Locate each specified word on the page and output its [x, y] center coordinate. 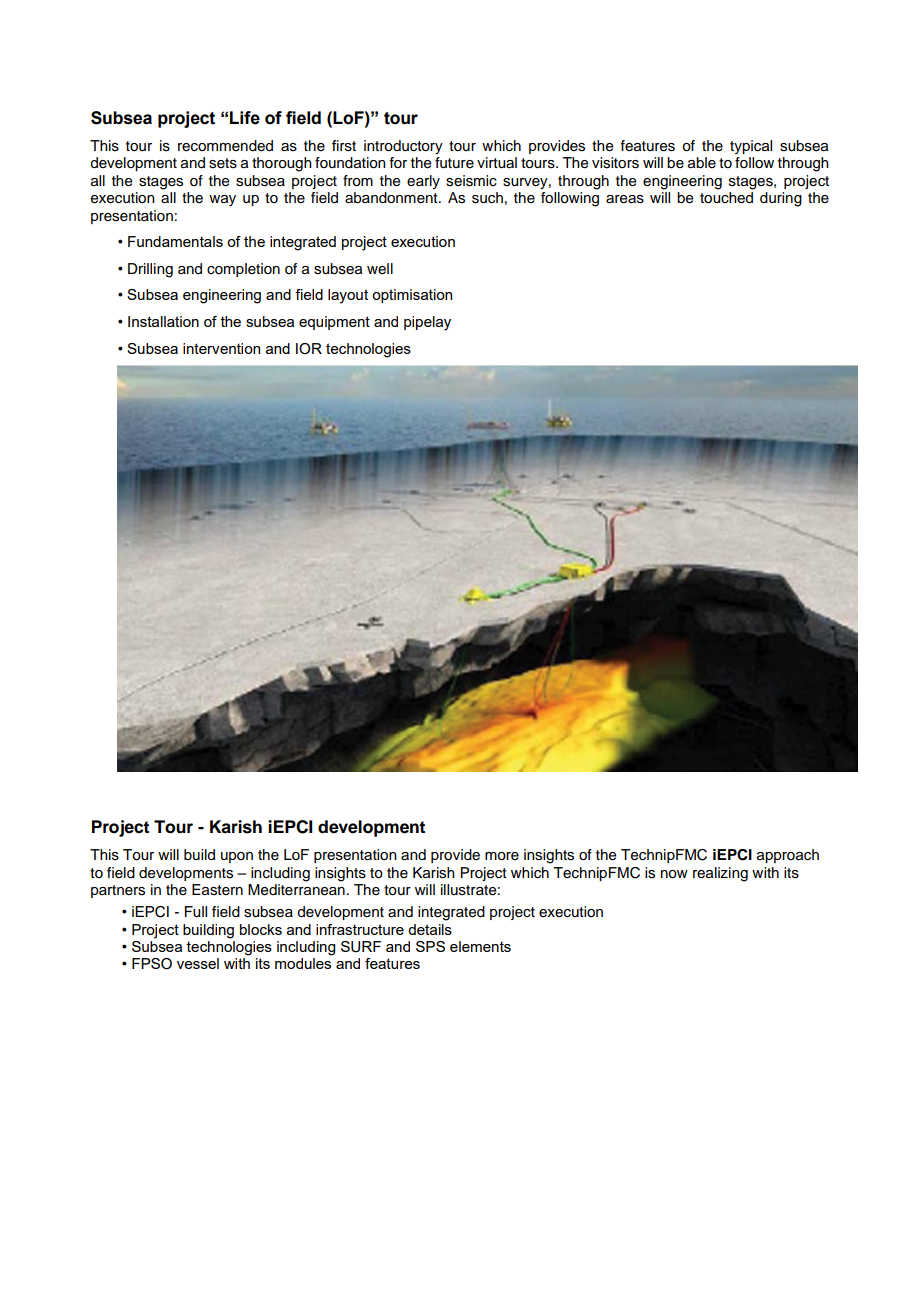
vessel [198, 963]
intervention [221, 348]
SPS [430, 946]
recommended [225, 146]
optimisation [412, 296]
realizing [720, 874]
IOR [309, 349]
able [702, 163]
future [454, 163]
